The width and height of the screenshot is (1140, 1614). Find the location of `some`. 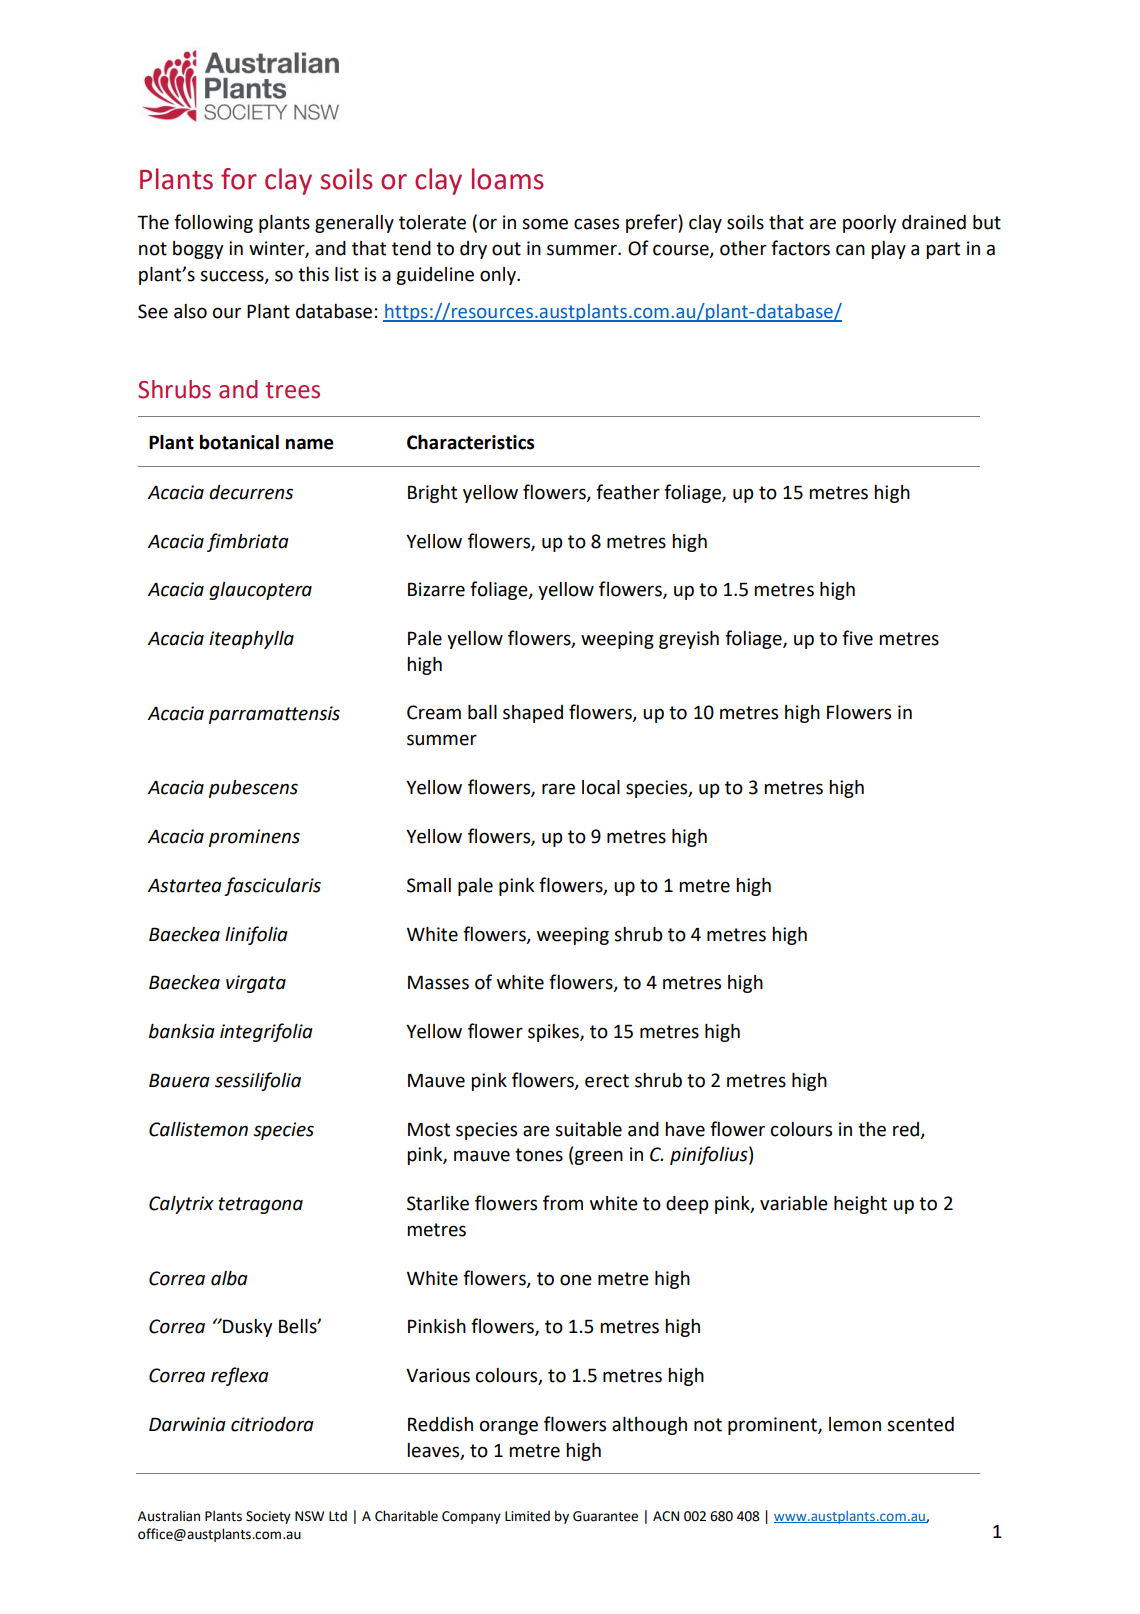

some is located at coordinates (545, 224).
